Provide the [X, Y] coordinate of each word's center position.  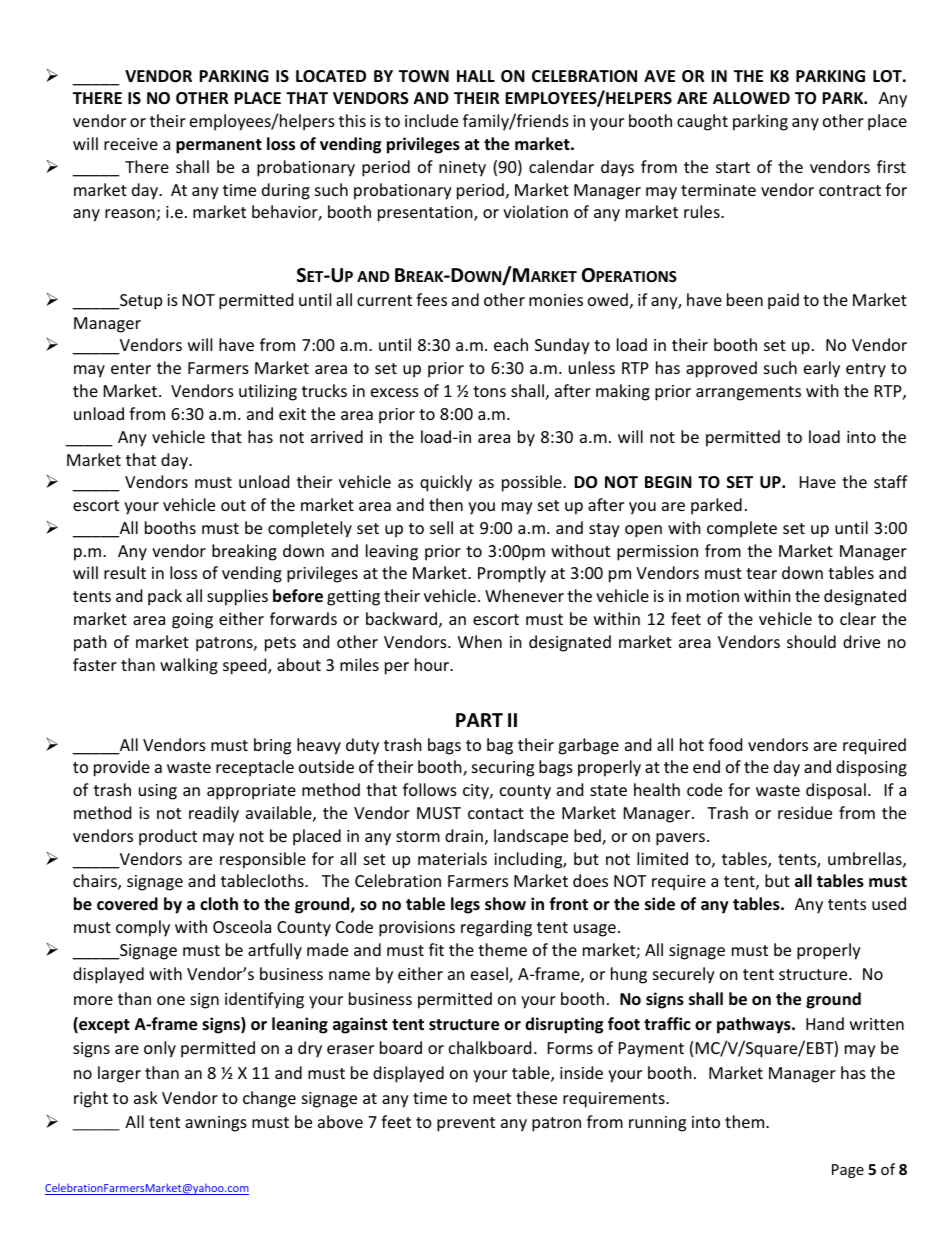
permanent [219, 146]
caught [702, 122]
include [431, 120]
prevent [466, 1124]
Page [848, 1171]
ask [146, 1097]
